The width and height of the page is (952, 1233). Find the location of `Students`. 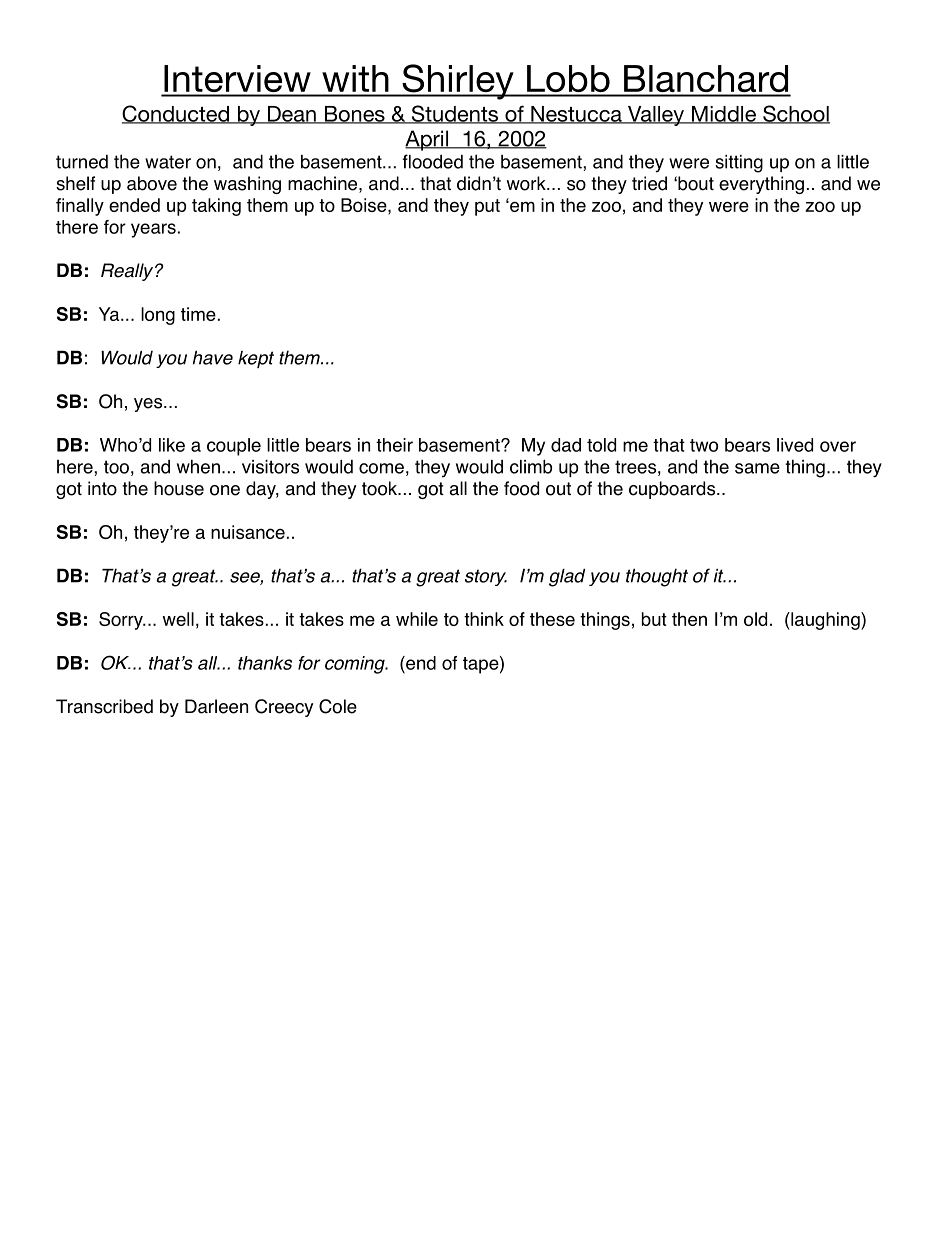

Students is located at coordinates (454, 114).
